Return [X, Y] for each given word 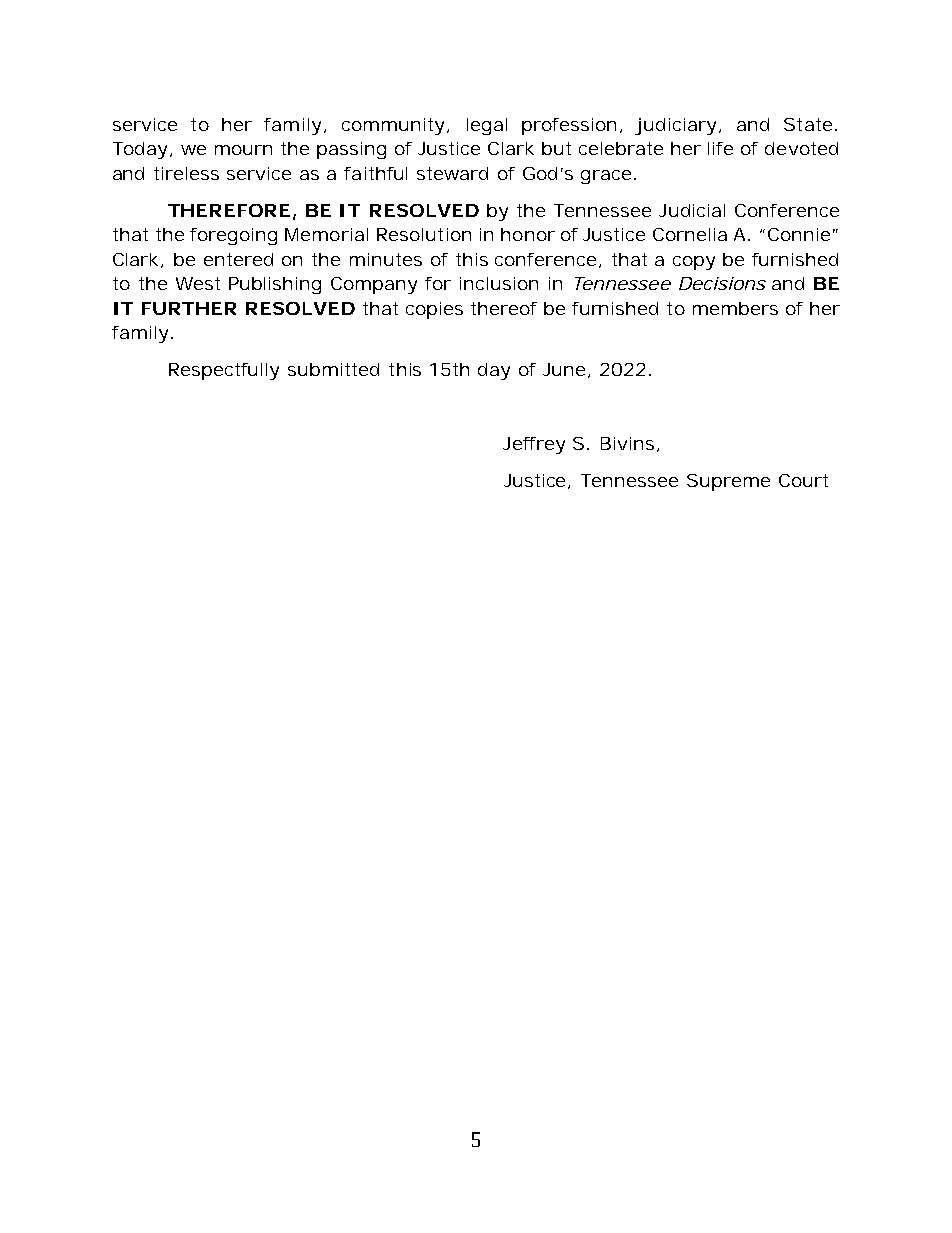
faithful [375, 173]
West [198, 283]
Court [803, 480]
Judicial [692, 210]
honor [527, 234]
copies [434, 310]
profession [568, 126]
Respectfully [224, 371]
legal [487, 126]
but [556, 148]
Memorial [326, 234]
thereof [504, 308]
